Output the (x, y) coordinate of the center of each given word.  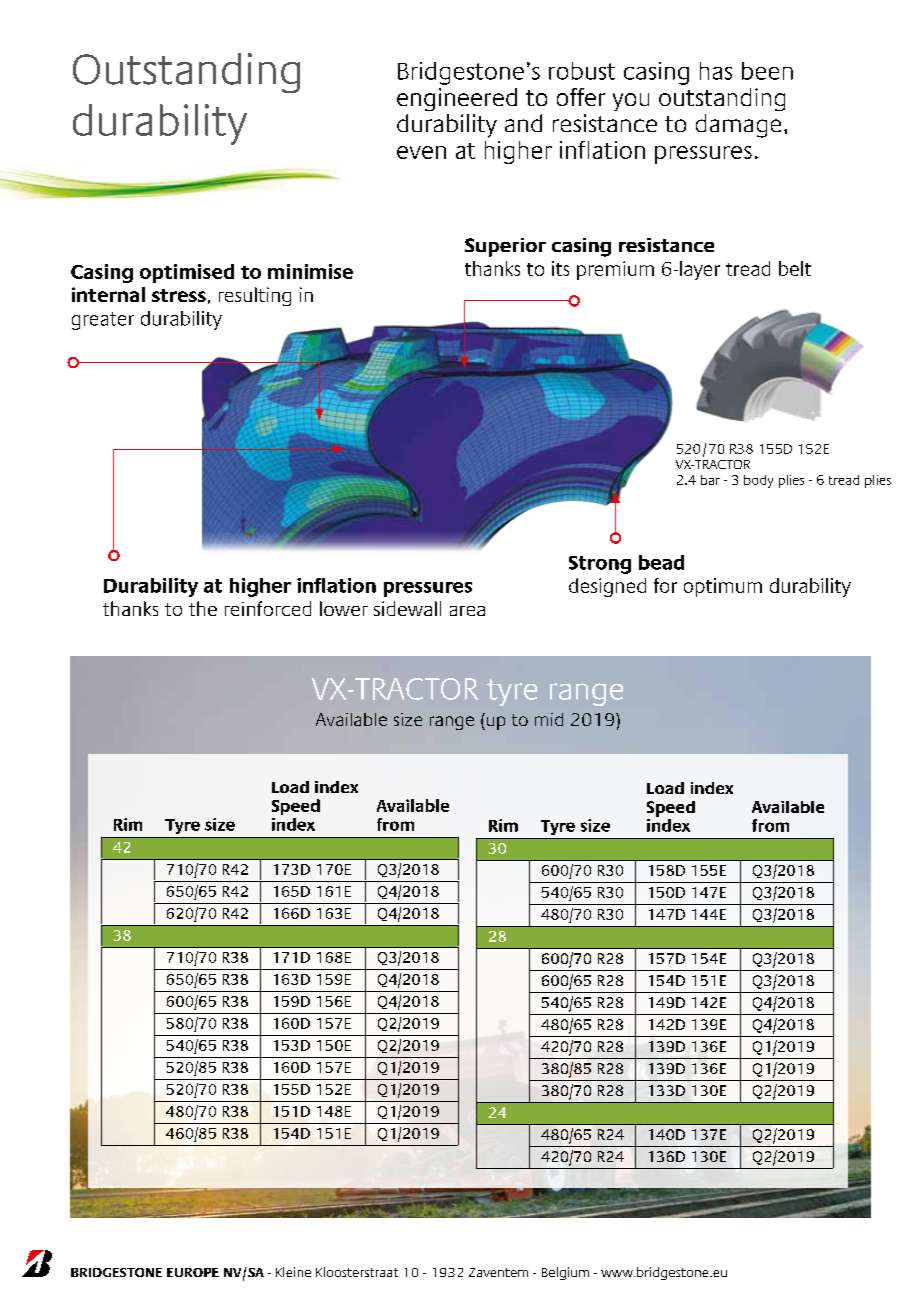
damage (738, 126)
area (467, 611)
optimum (723, 587)
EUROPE (193, 1272)
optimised (187, 273)
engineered (457, 99)
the (203, 608)
